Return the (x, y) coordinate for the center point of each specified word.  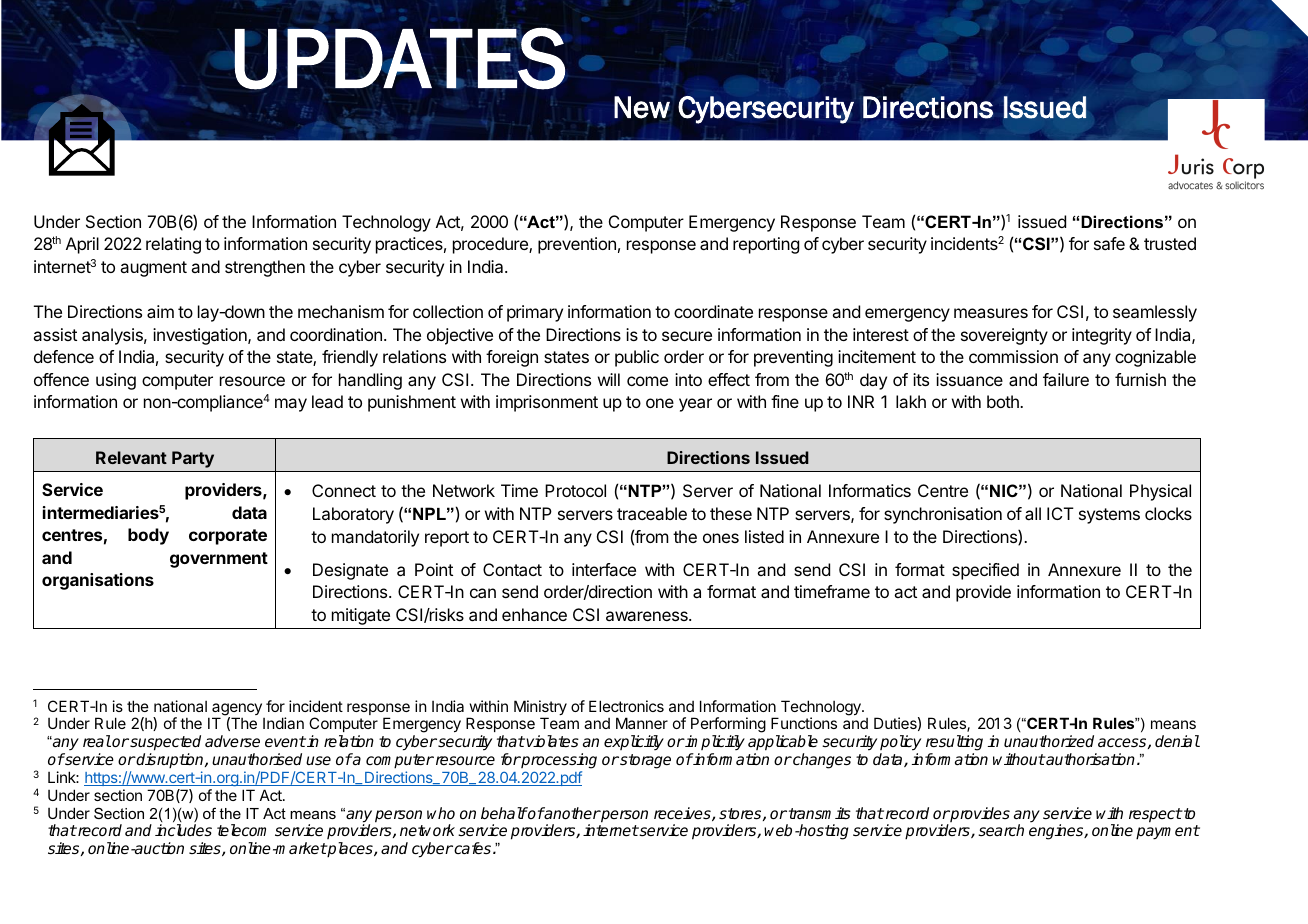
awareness (648, 616)
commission (1013, 356)
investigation (201, 336)
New (642, 107)
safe (1109, 243)
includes (183, 830)
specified (985, 571)
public (637, 358)
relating (173, 245)
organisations (98, 581)
